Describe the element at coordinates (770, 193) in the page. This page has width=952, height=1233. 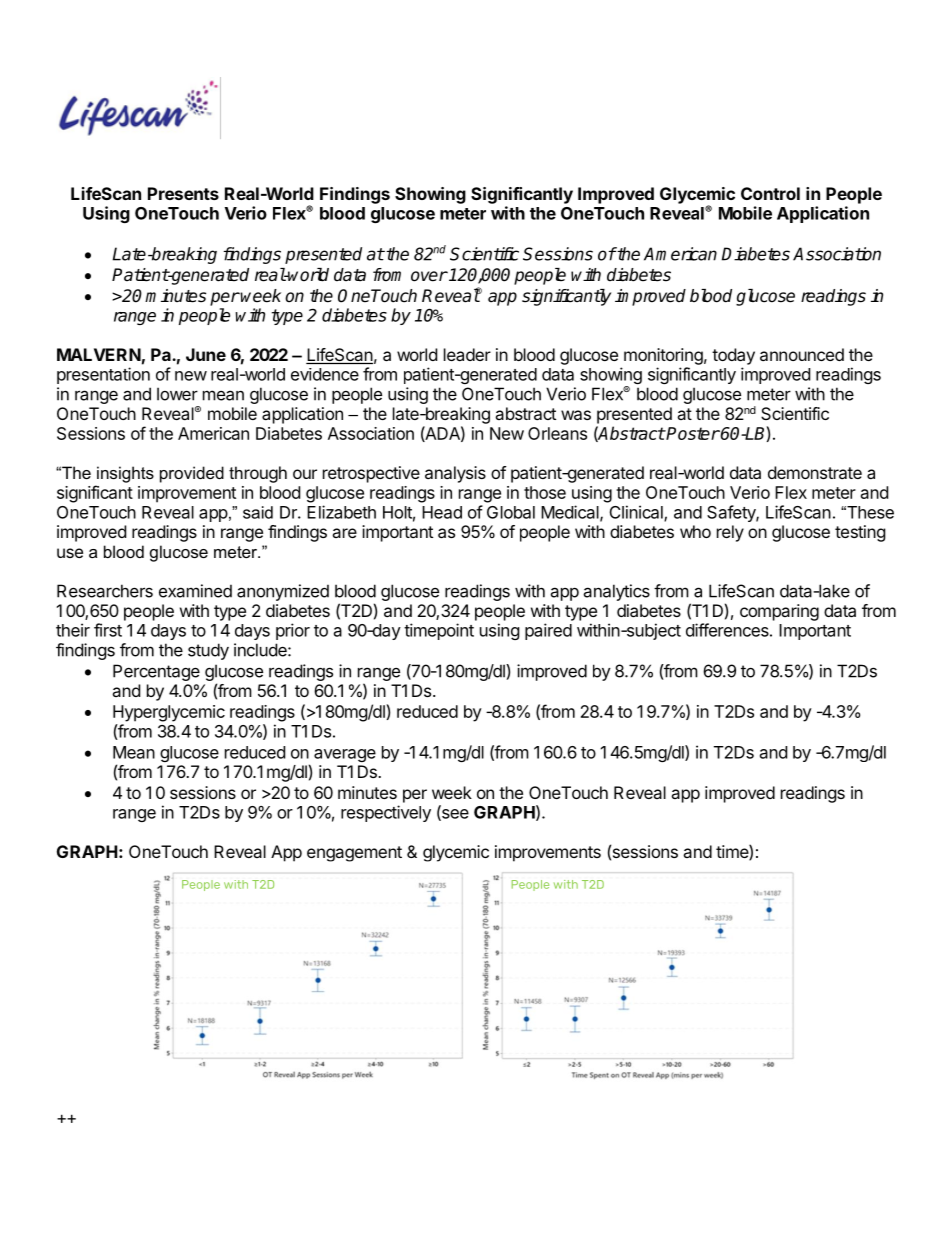
I see `Control` at that location.
